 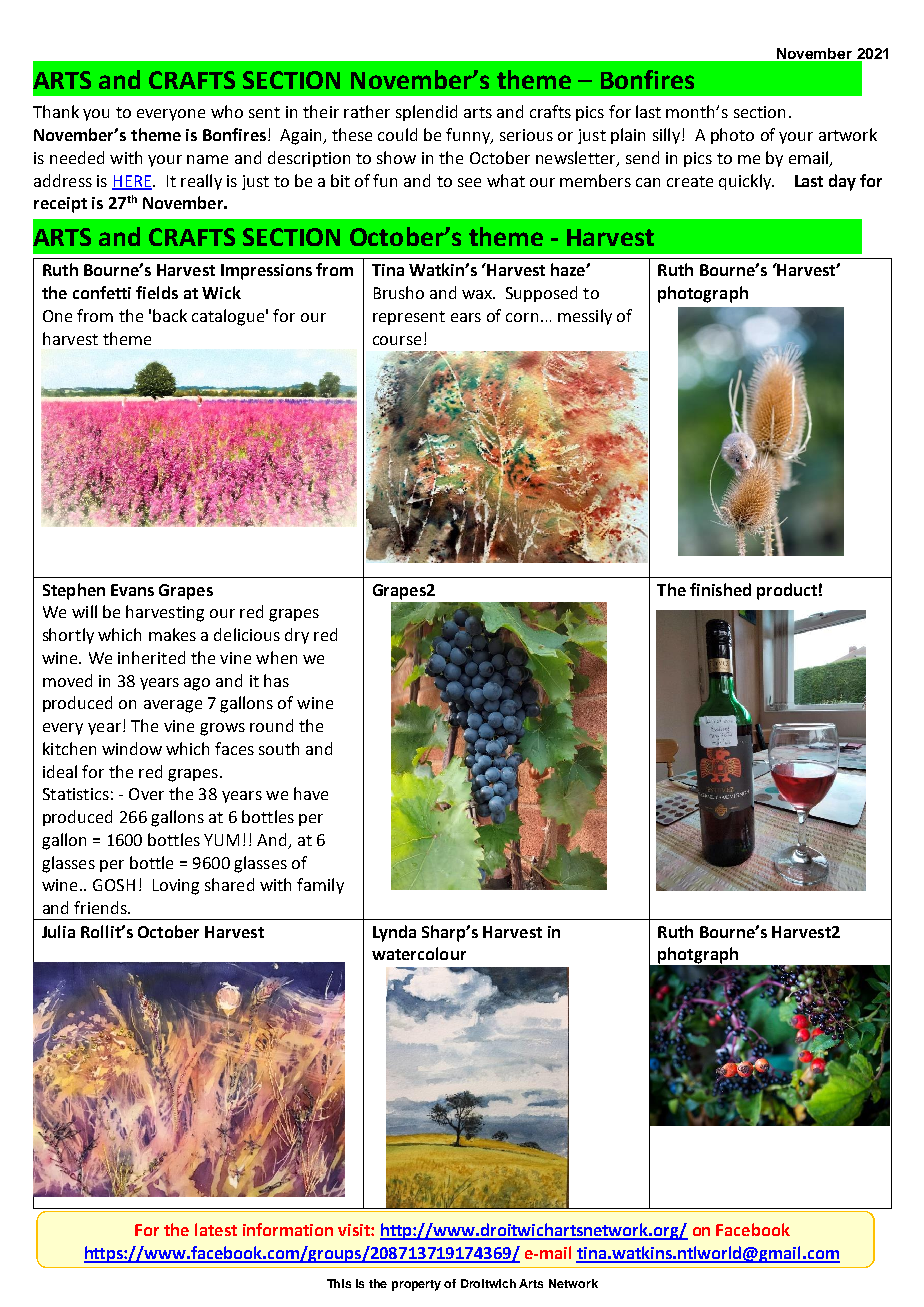 What do you see at coordinates (746, 182) in the page?
I see `quickly` at bounding box center [746, 182].
